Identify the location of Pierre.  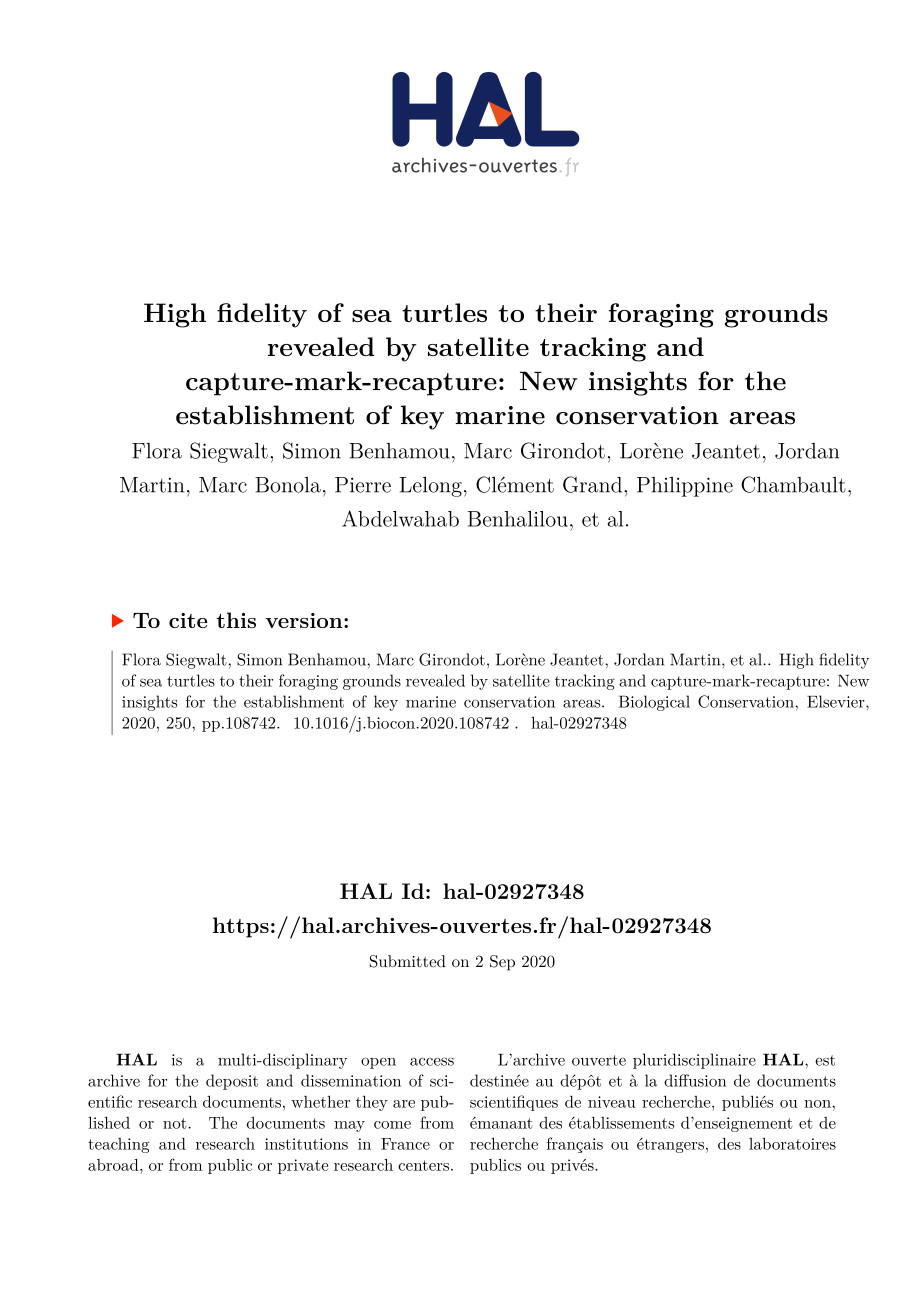
(363, 485).
